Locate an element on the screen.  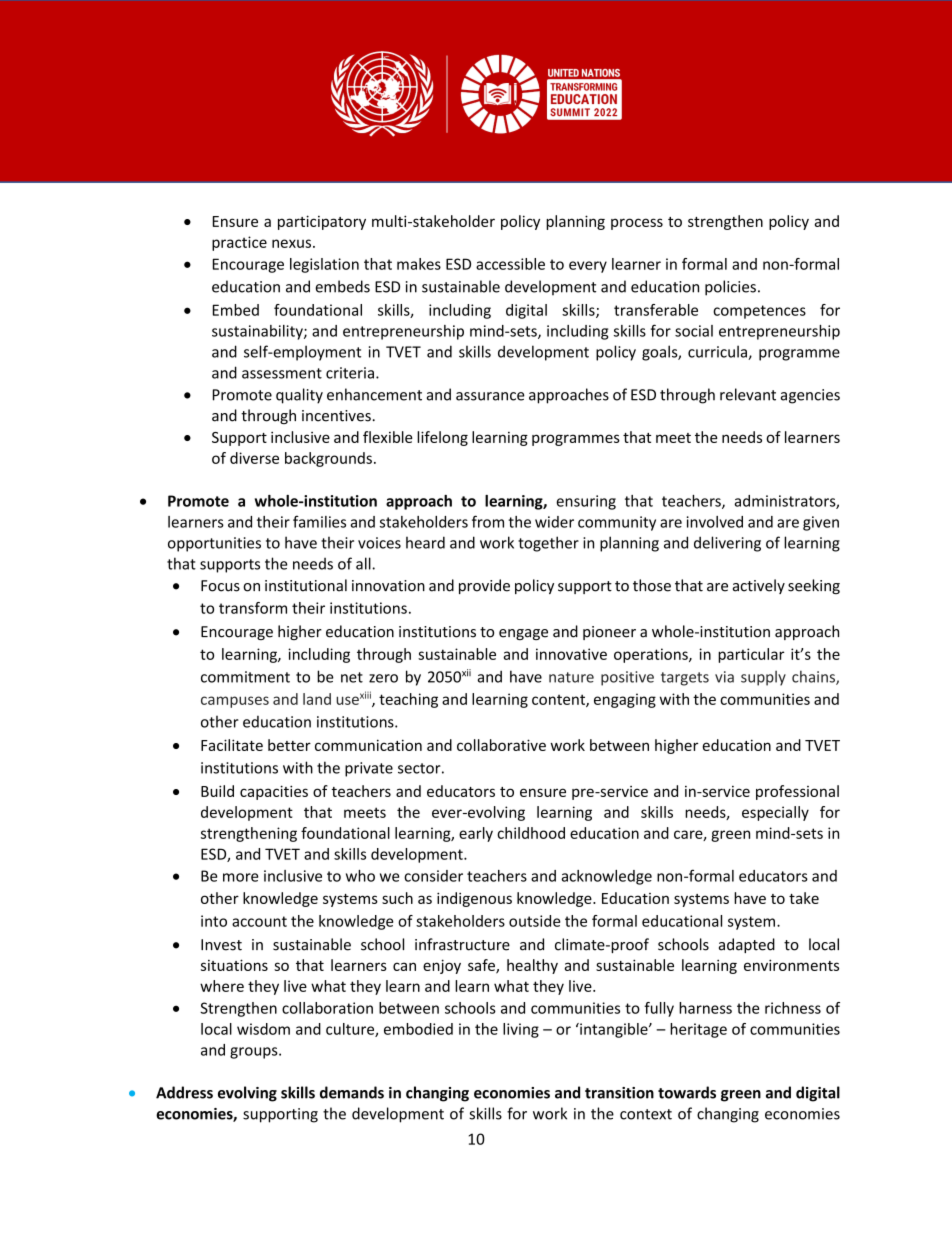
commitment is located at coordinates (245, 677).
